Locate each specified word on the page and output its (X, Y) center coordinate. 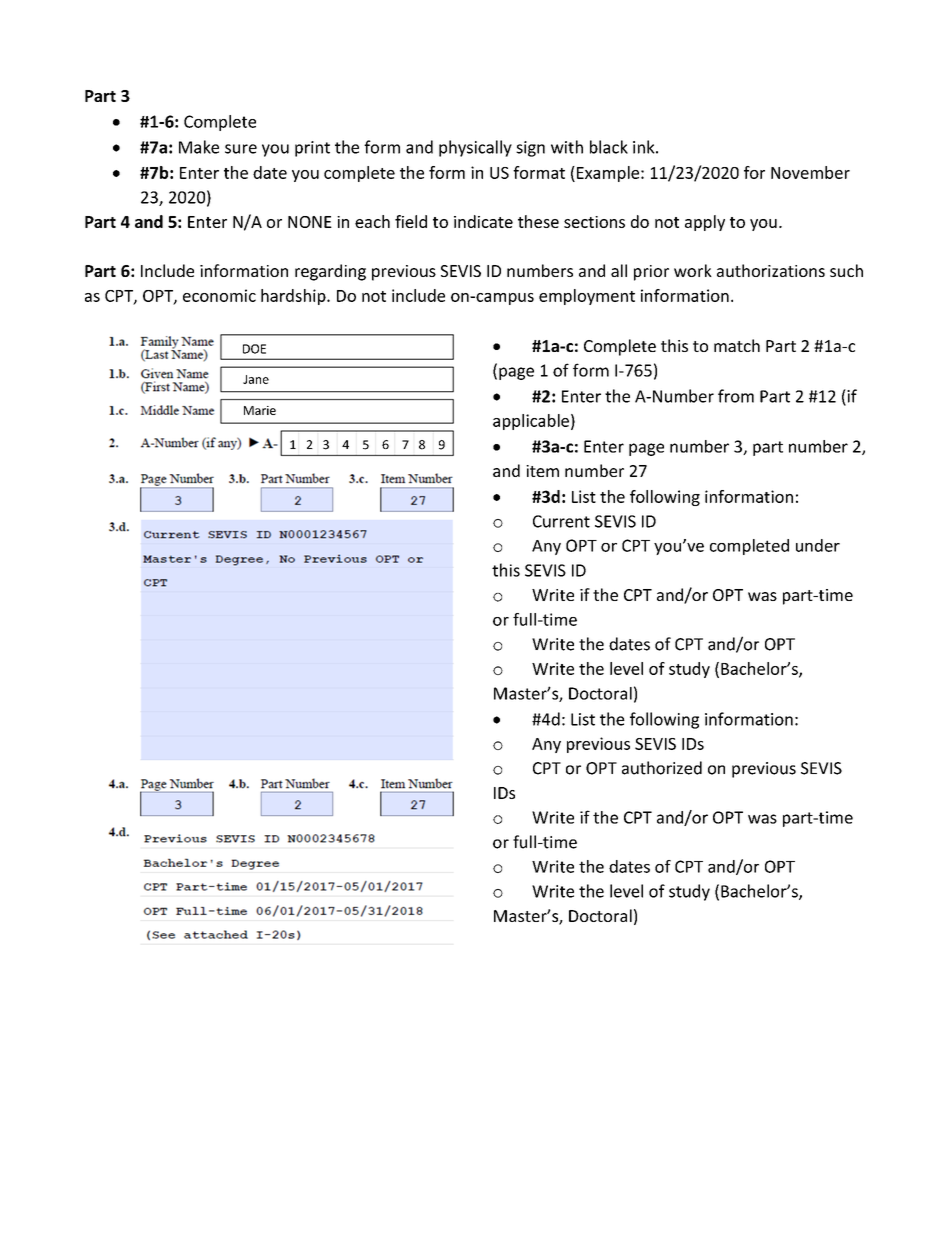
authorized (662, 768)
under (818, 545)
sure (241, 149)
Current (561, 521)
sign (530, 149)
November (810, 172)
